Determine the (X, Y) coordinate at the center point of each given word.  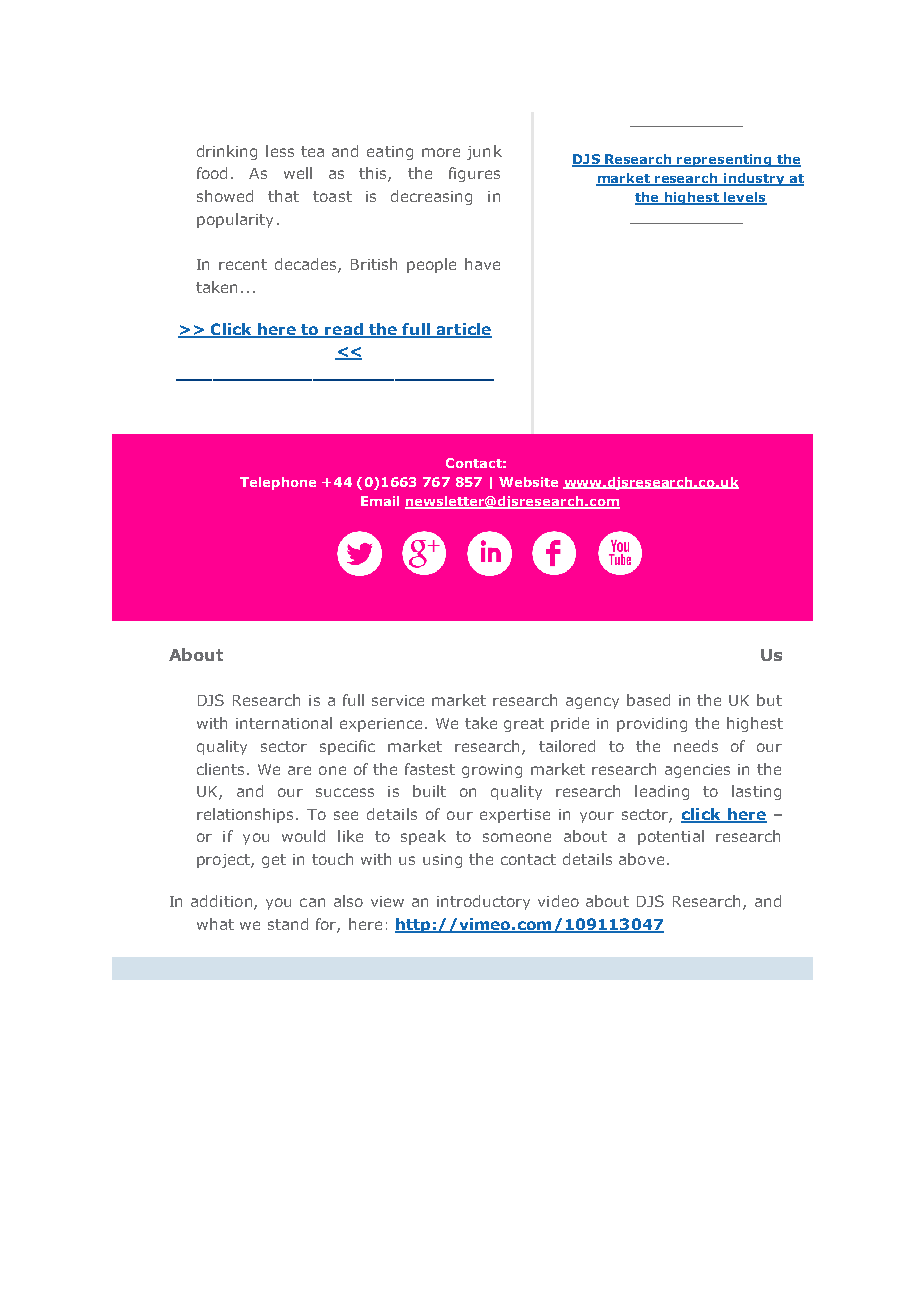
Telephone (278, 483)
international (284, 723)
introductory (483, 902)
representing (725, 160)
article (463, 330)
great (524, 725)
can (312, 902)
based (648, 700)
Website (528, 482)
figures (474, 174)
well (298, 173)
